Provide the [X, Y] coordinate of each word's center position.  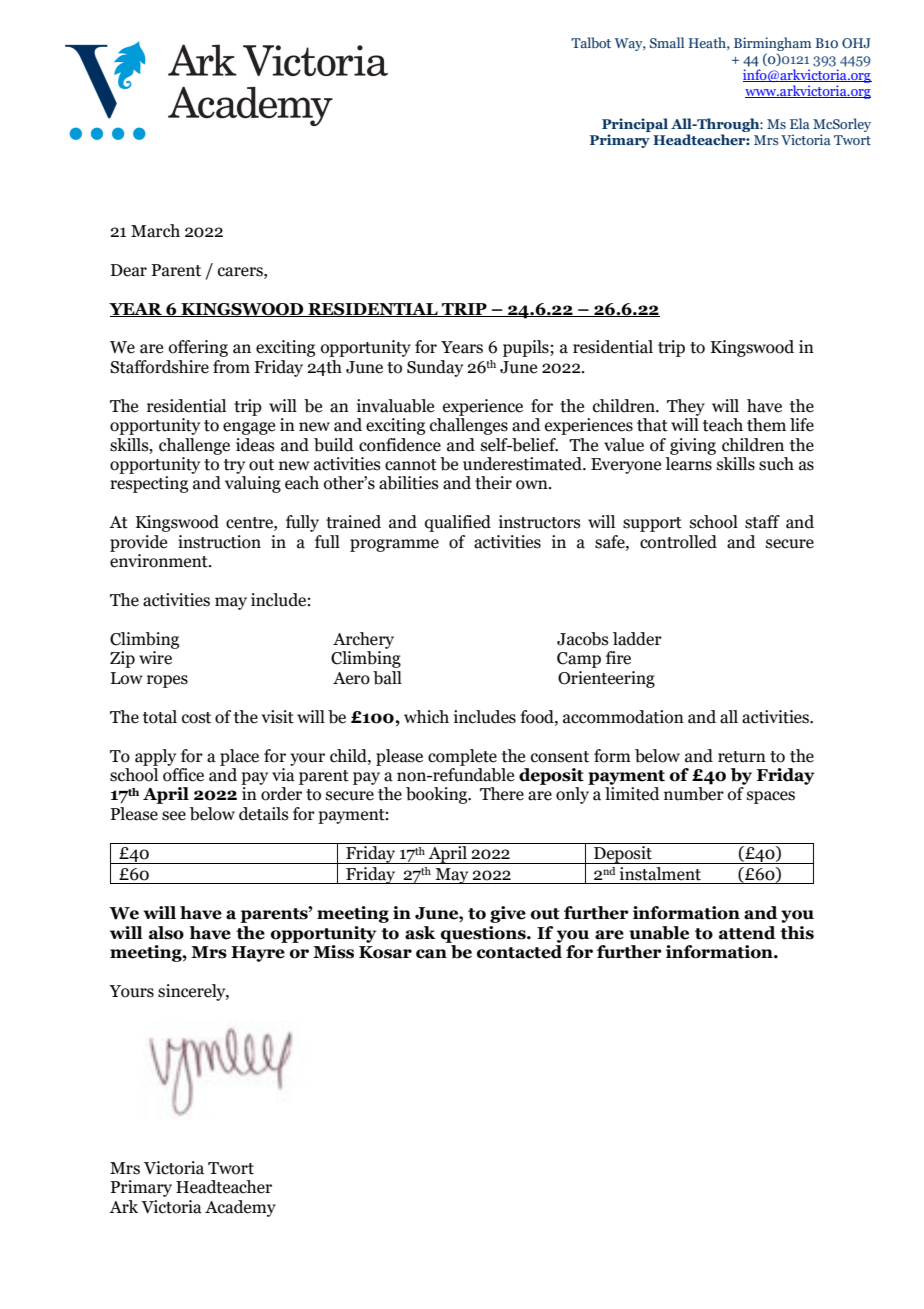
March [155, 231]
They [686, 407]
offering [198, 348]
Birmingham [772, 45]
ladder [637, 639]
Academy [240, 1208]
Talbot [591, 42]
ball [387, 678]
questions [484, 934]
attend [747, 933]
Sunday [435, 368]
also [166, 933]
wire [155, 658]
